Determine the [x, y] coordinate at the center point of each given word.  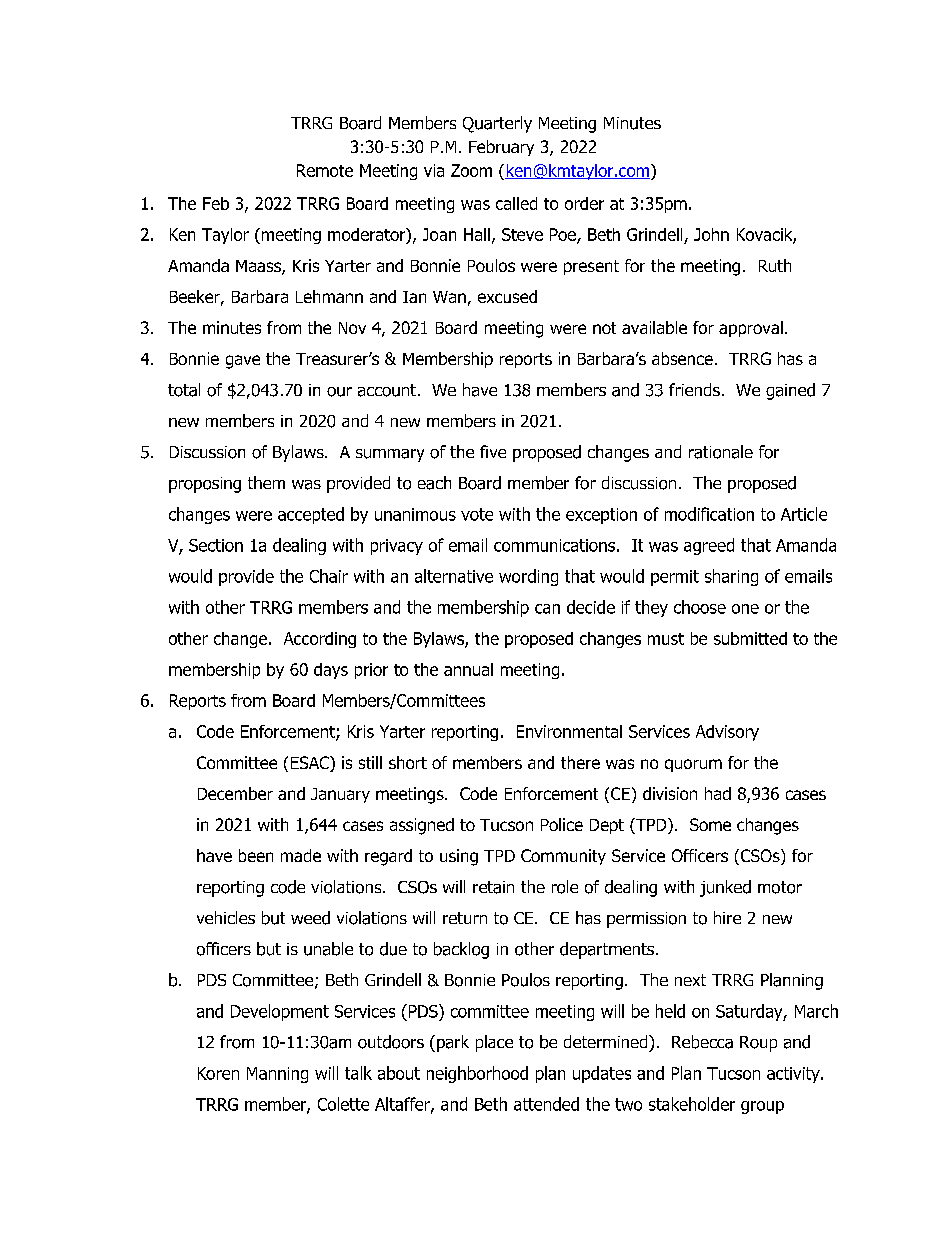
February [501, 148]
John [711, 234]
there [580, 762]
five [493, 451]
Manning [277, 1075]
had [718, 793]
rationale [721, 452]
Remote [325, 170]
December [235, 793]
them [266, 482]
